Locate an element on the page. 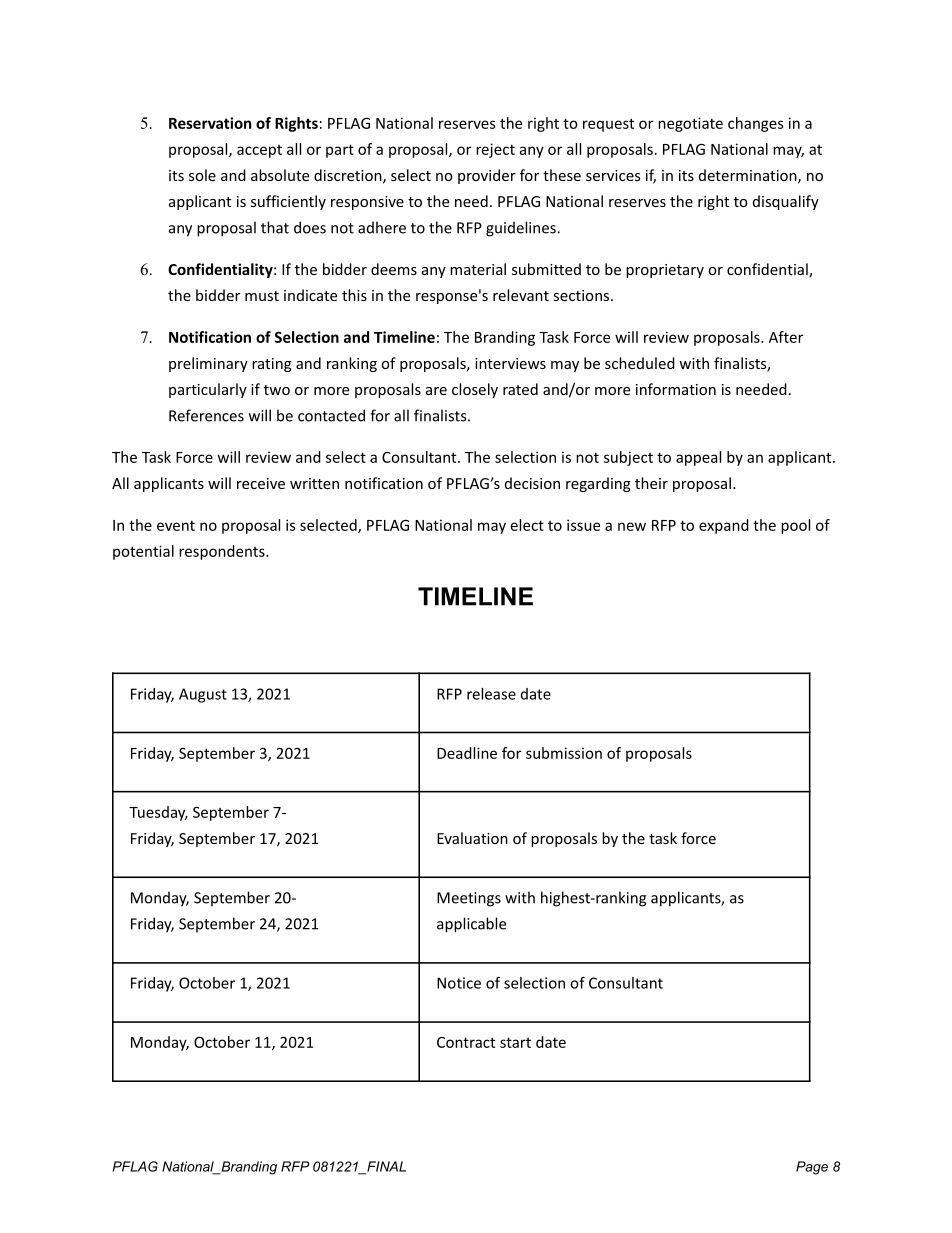  closely is located at coordinates (475, 390).
